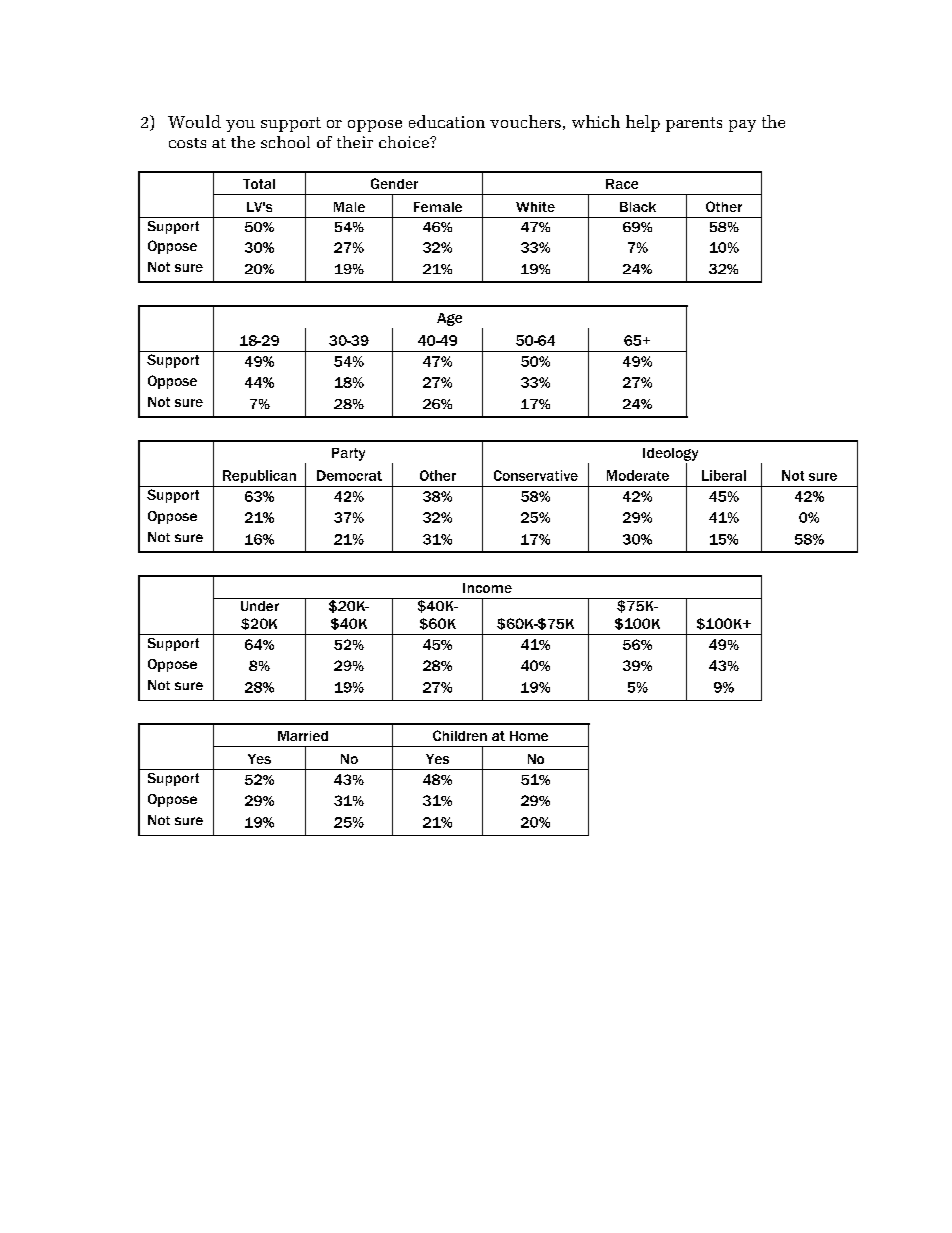  I want to click on Conservative, so click(536, 475).
